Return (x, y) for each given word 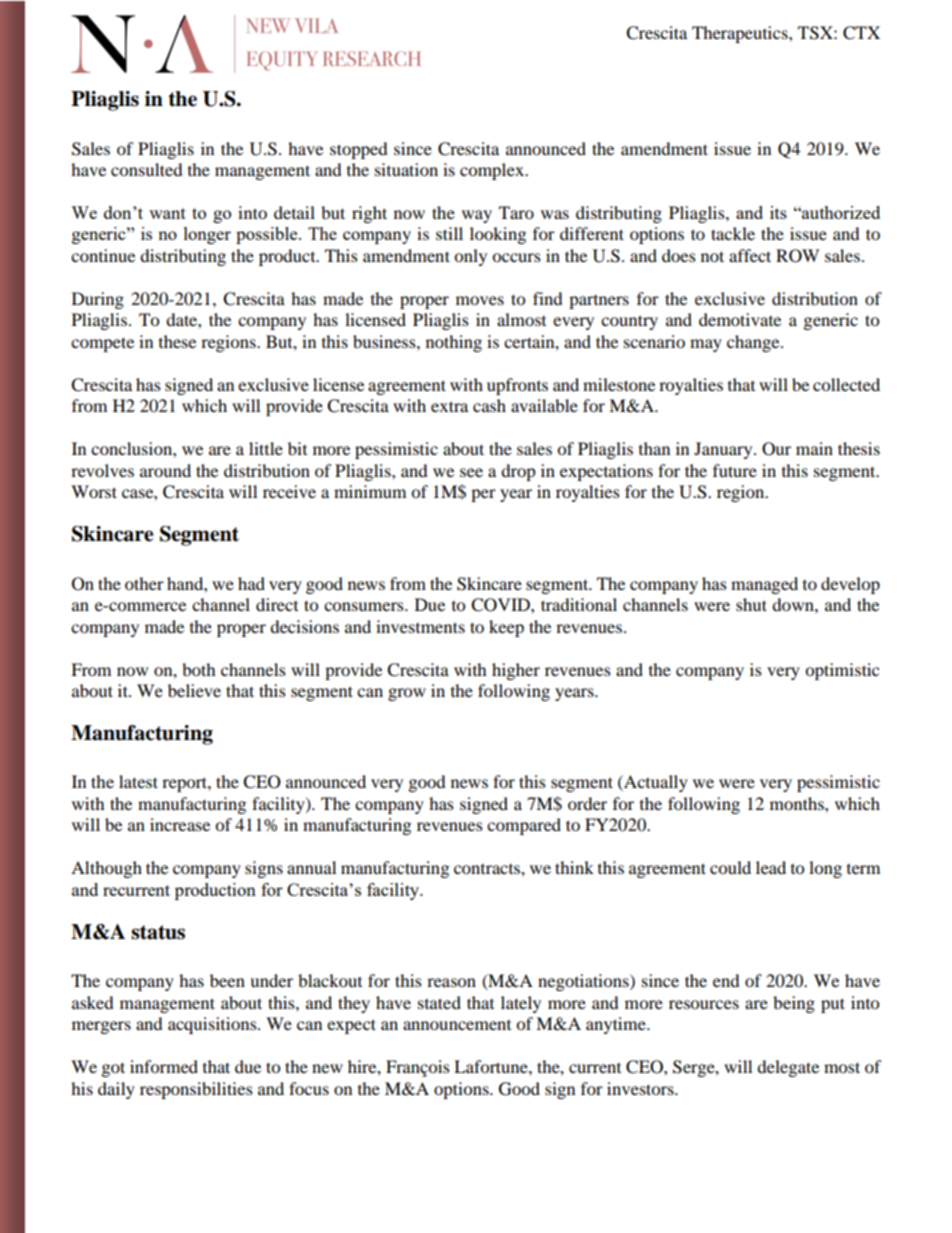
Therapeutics (741, 34)
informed (164, 1066)
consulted (147, 169)
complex (493, 171)
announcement (457, 1025)
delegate (788, 1068)
